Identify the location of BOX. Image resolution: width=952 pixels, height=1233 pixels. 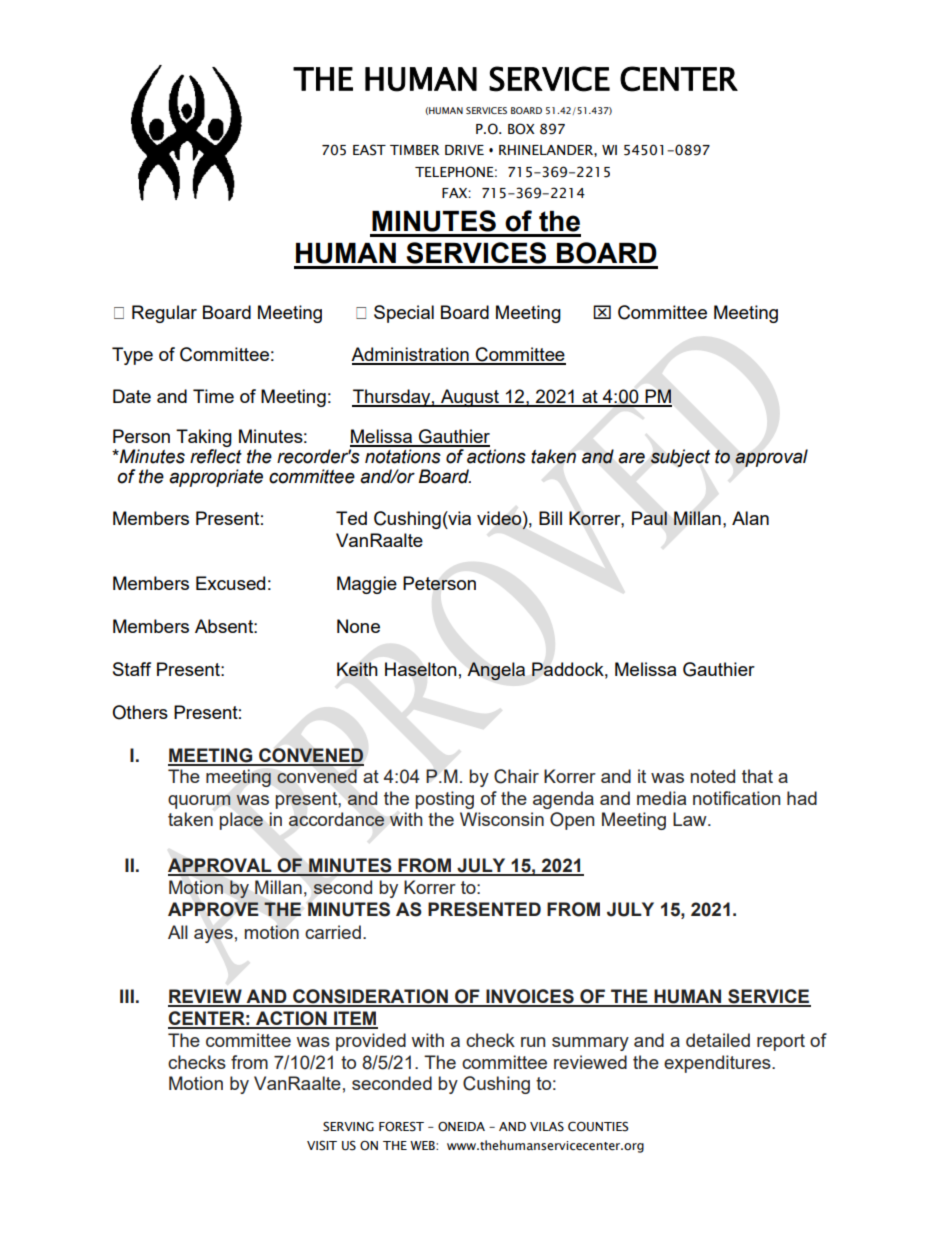
(521, 129).
